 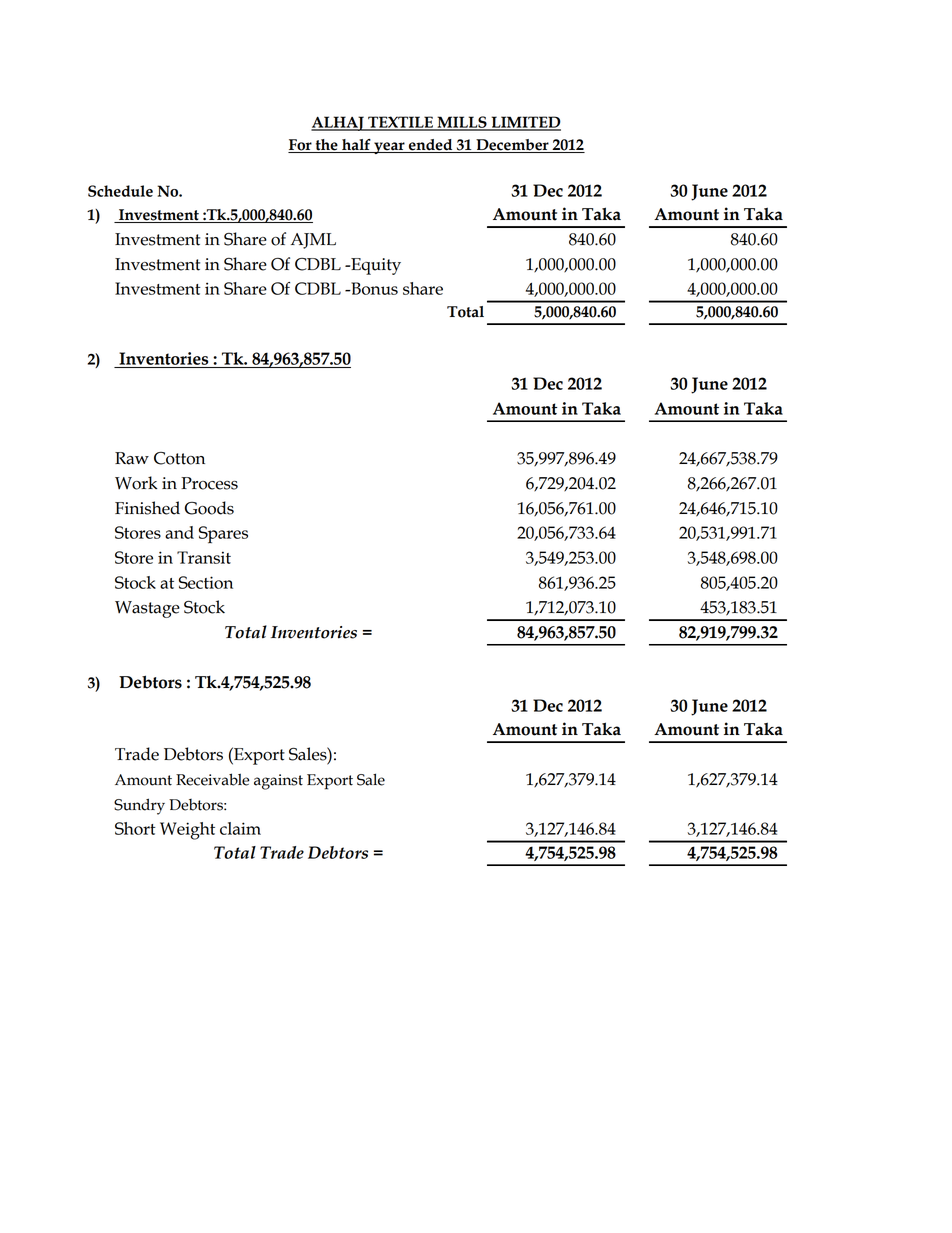 What do you see at coordinates (147, 609) in the screenshot?
I see `Wastage` at bounding box center [147, 609].
